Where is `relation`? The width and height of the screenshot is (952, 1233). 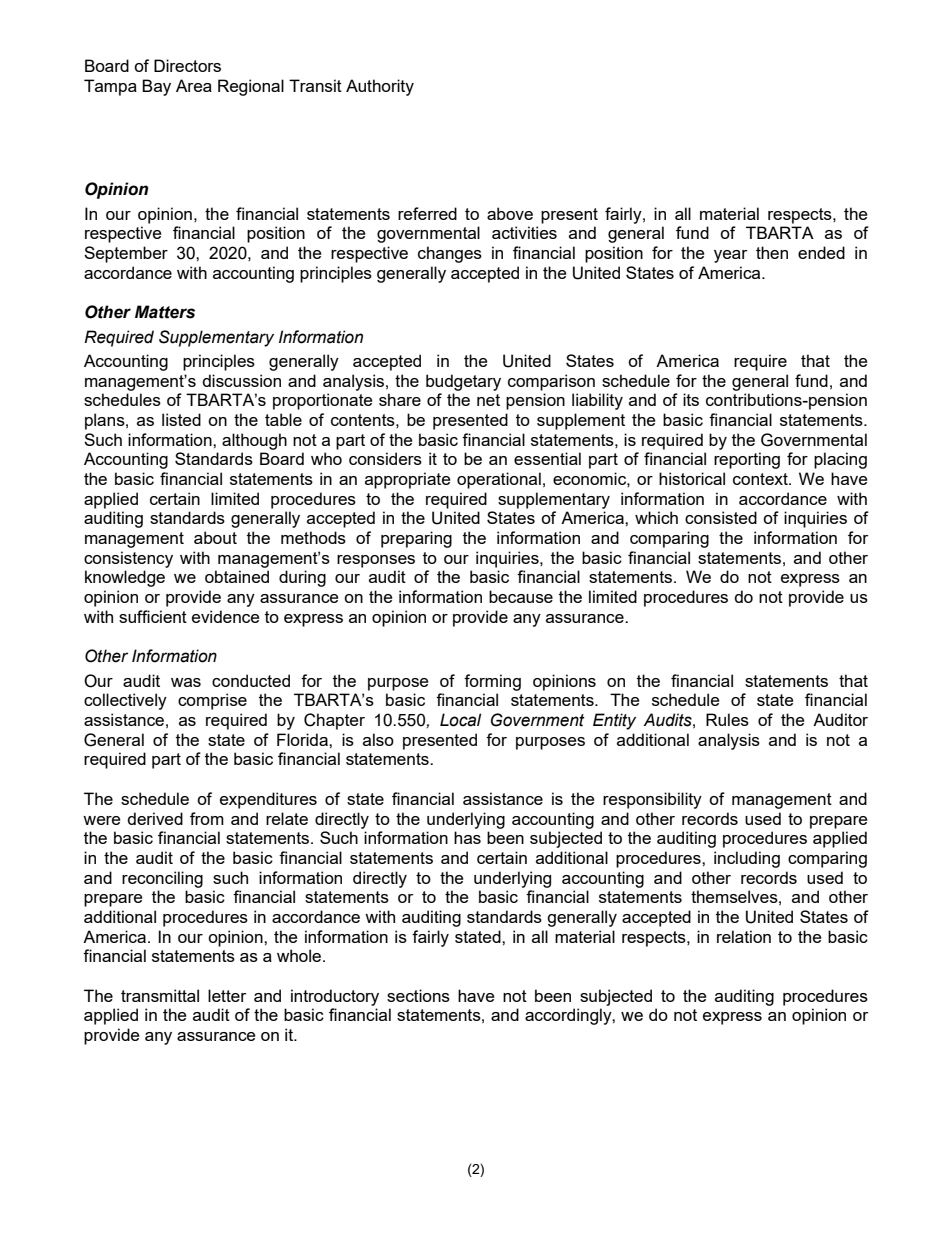 relation is located at coordinates (744, 936).
